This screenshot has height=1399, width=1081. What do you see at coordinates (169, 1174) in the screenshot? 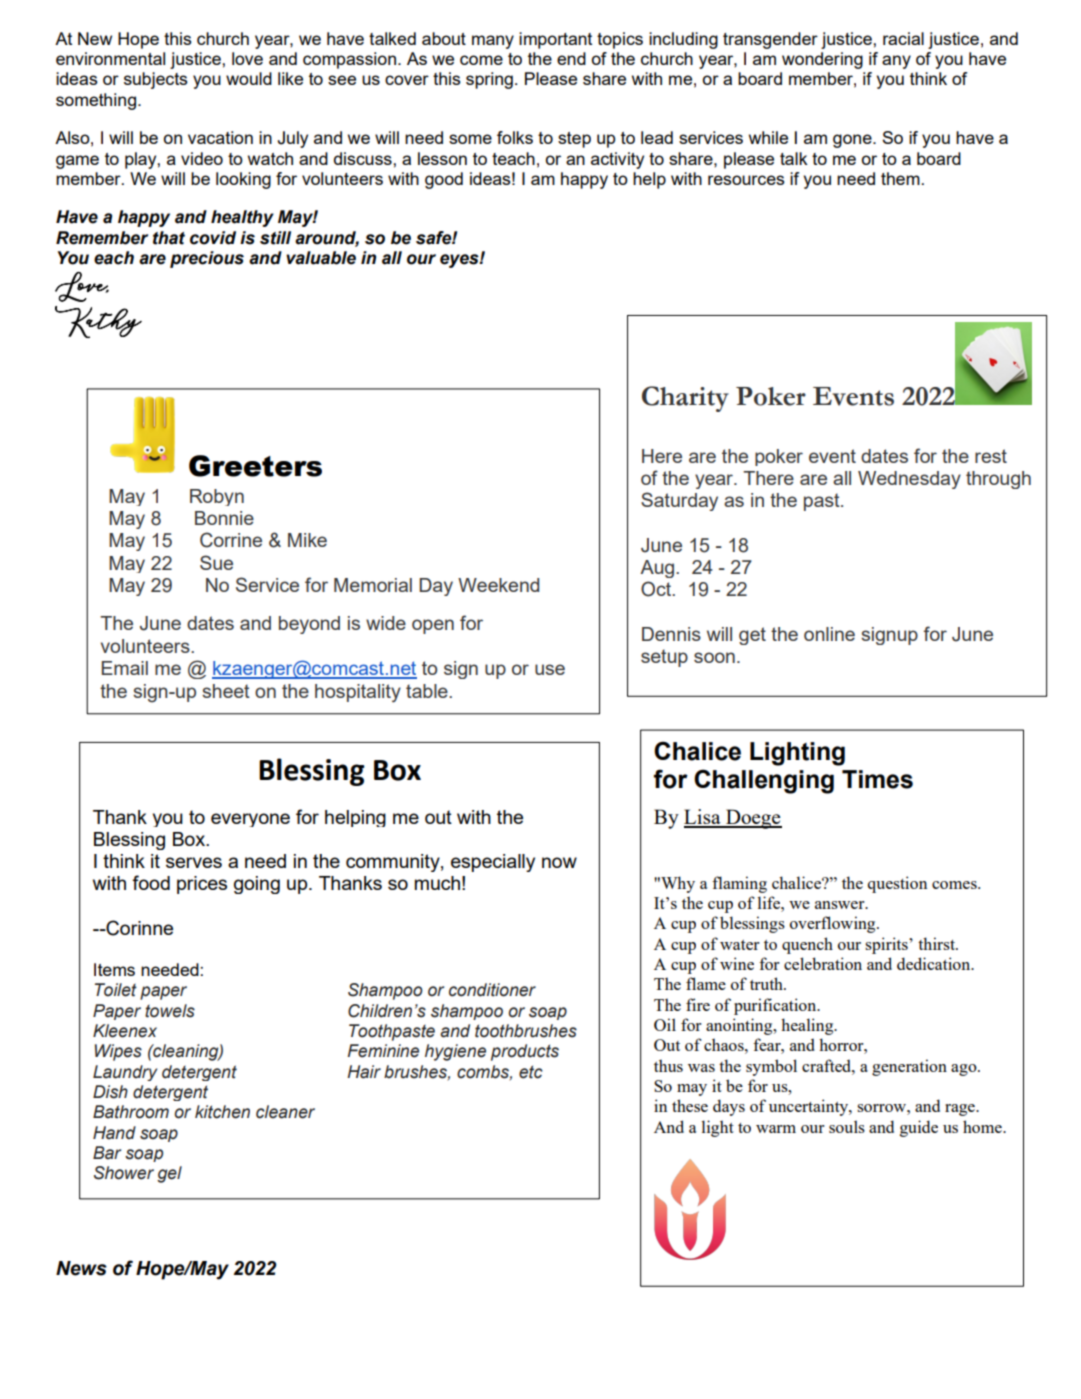
I see `gel` at bounding box center [169, 1174].
